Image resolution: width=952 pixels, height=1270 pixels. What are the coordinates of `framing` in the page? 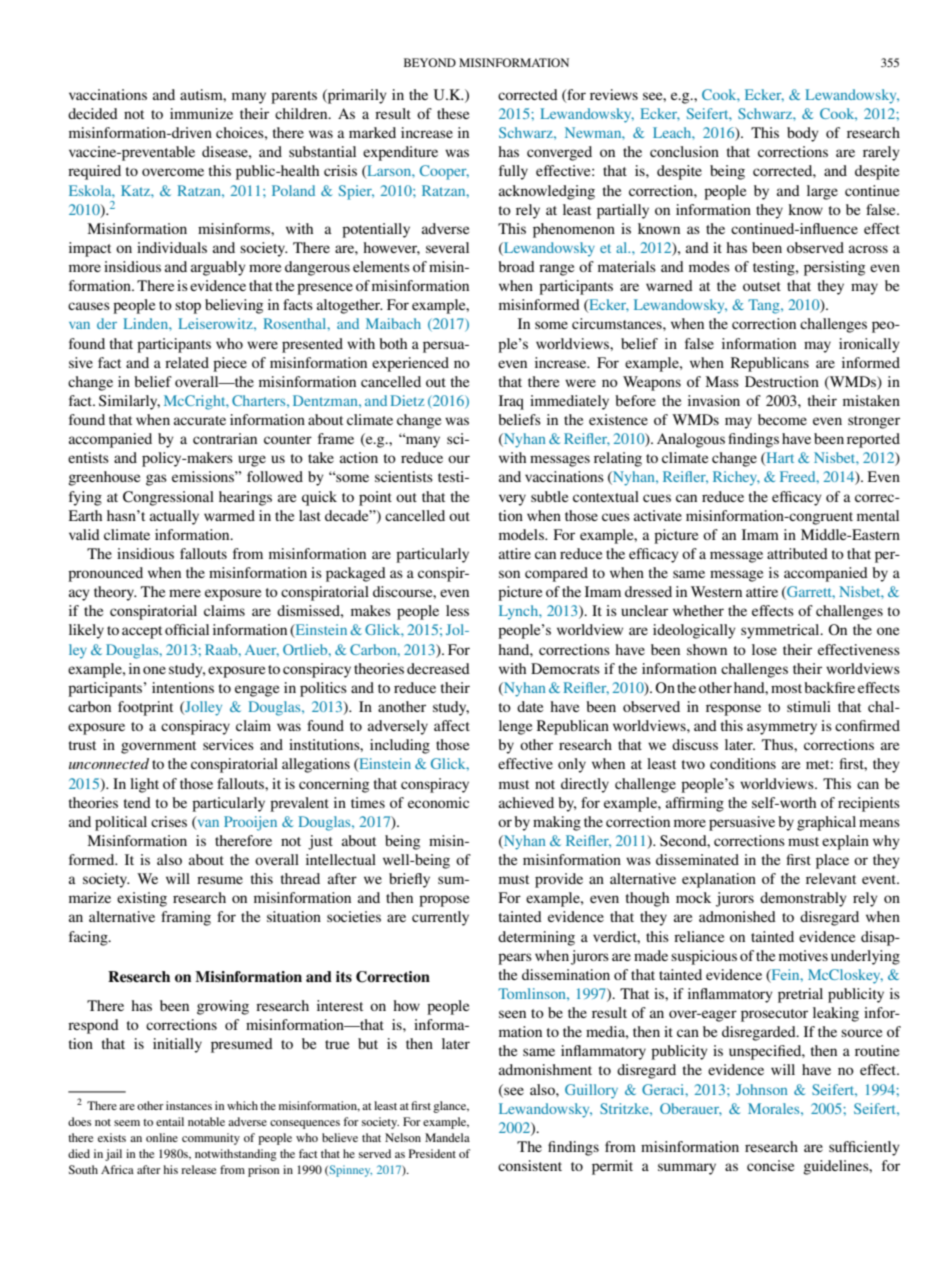 It's located at (186, 918).
